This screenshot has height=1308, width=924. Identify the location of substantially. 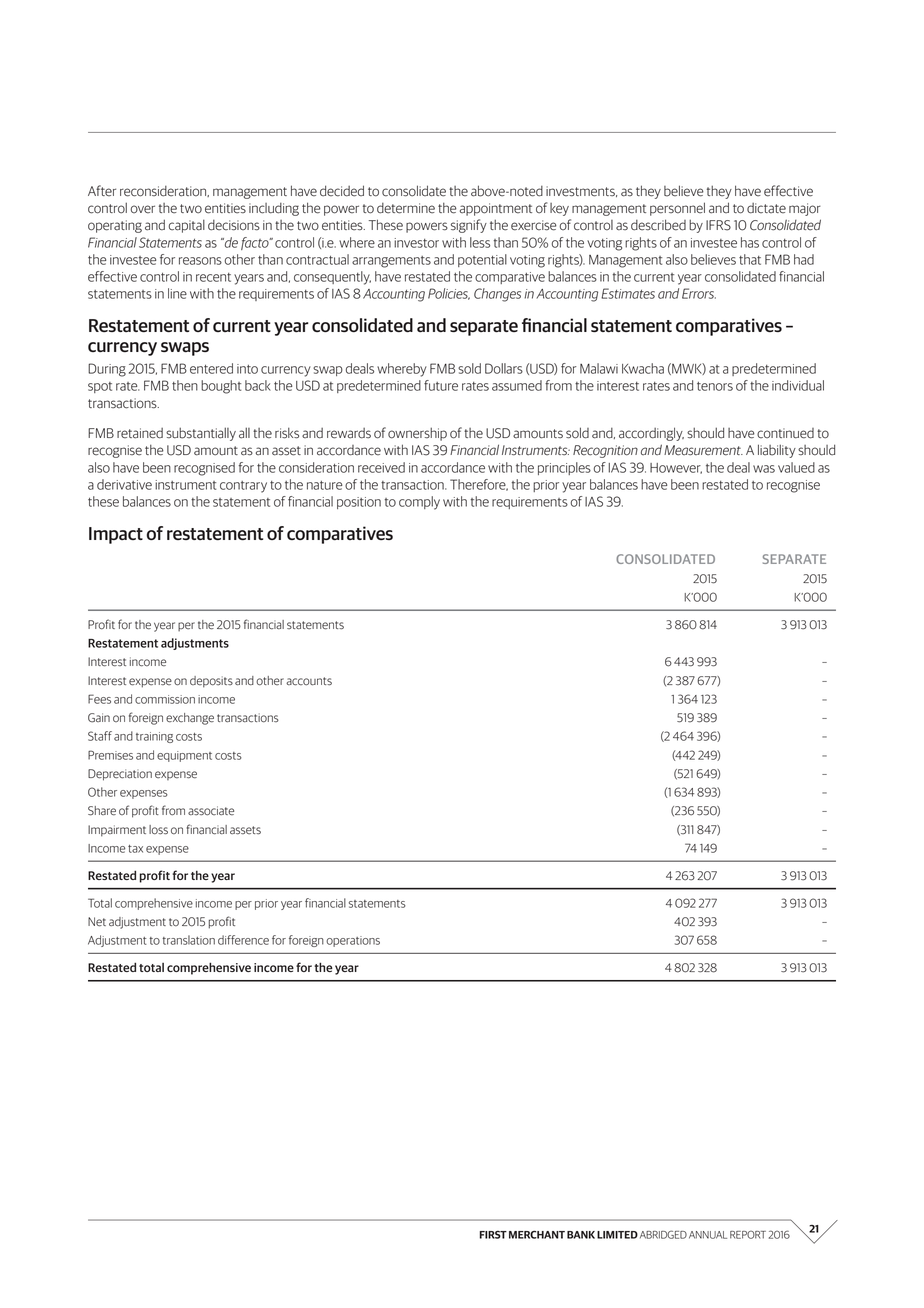
(201, 434).
